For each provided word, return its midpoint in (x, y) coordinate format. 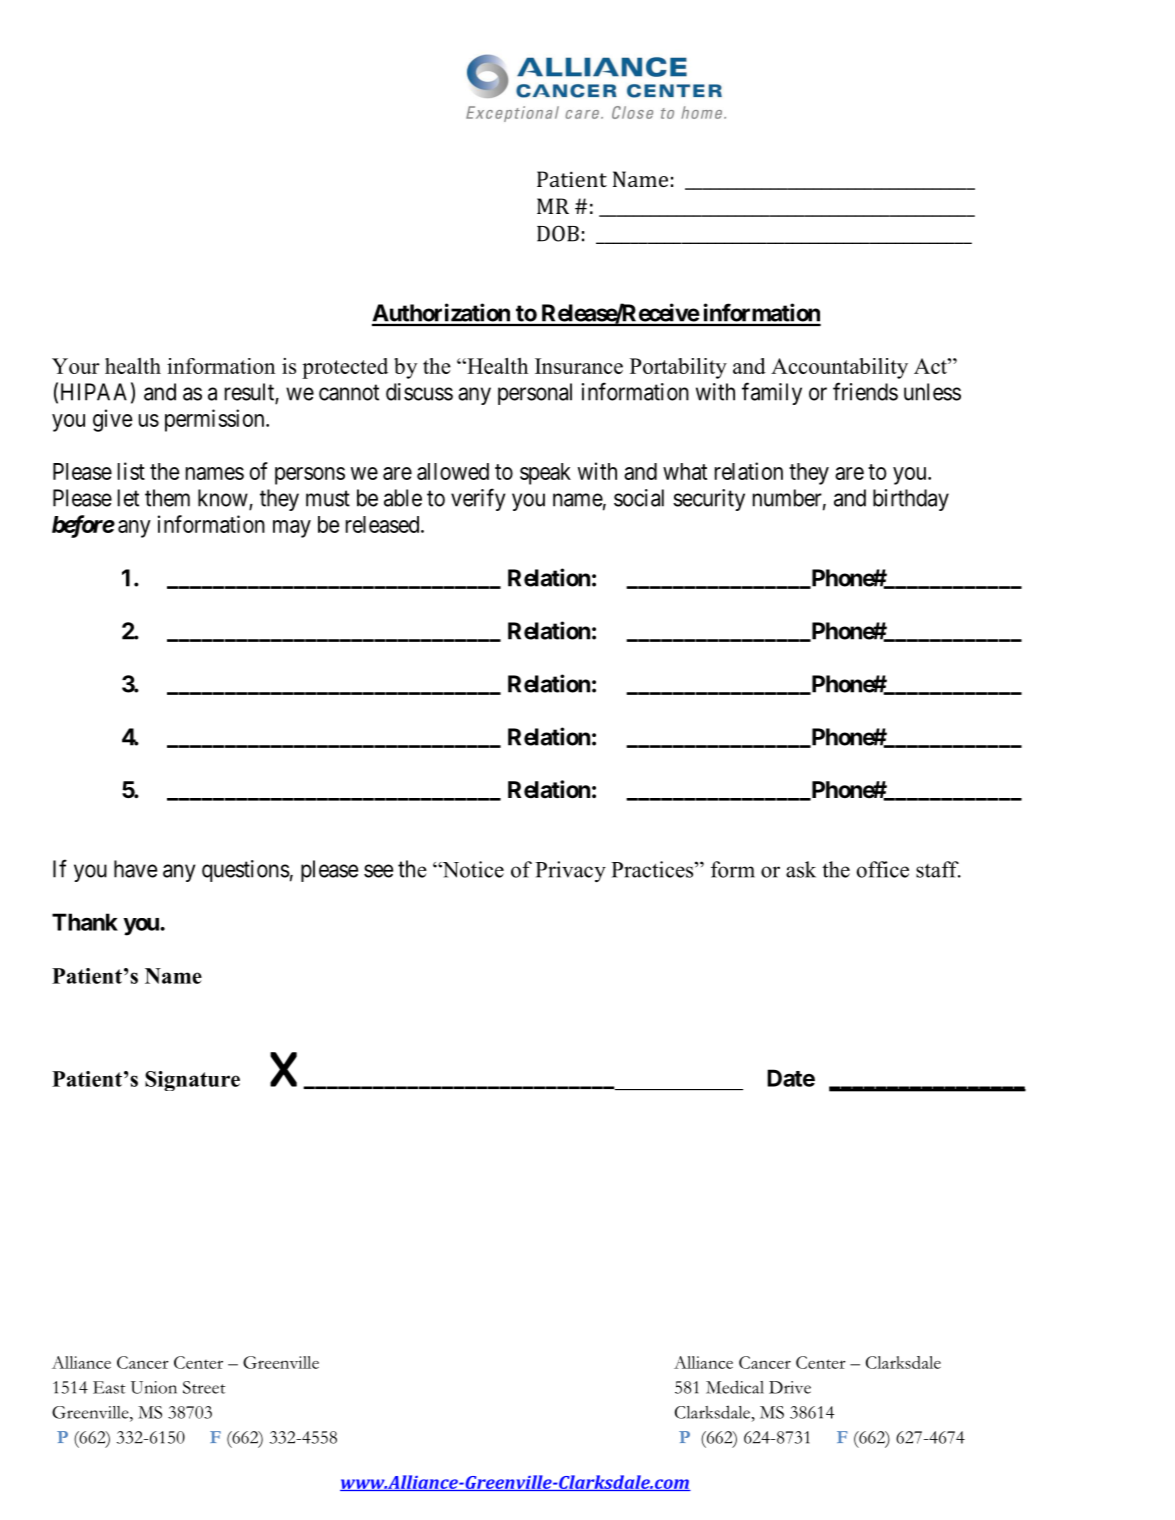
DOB (558, 233)
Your (76, 366)
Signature (192, 1081)
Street (204, 1387)
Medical (735, 1387)
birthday (911, 500)
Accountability (839, 368)
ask (801, 869)
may (292, 529)
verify (478, 499)
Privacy (570, 871)
